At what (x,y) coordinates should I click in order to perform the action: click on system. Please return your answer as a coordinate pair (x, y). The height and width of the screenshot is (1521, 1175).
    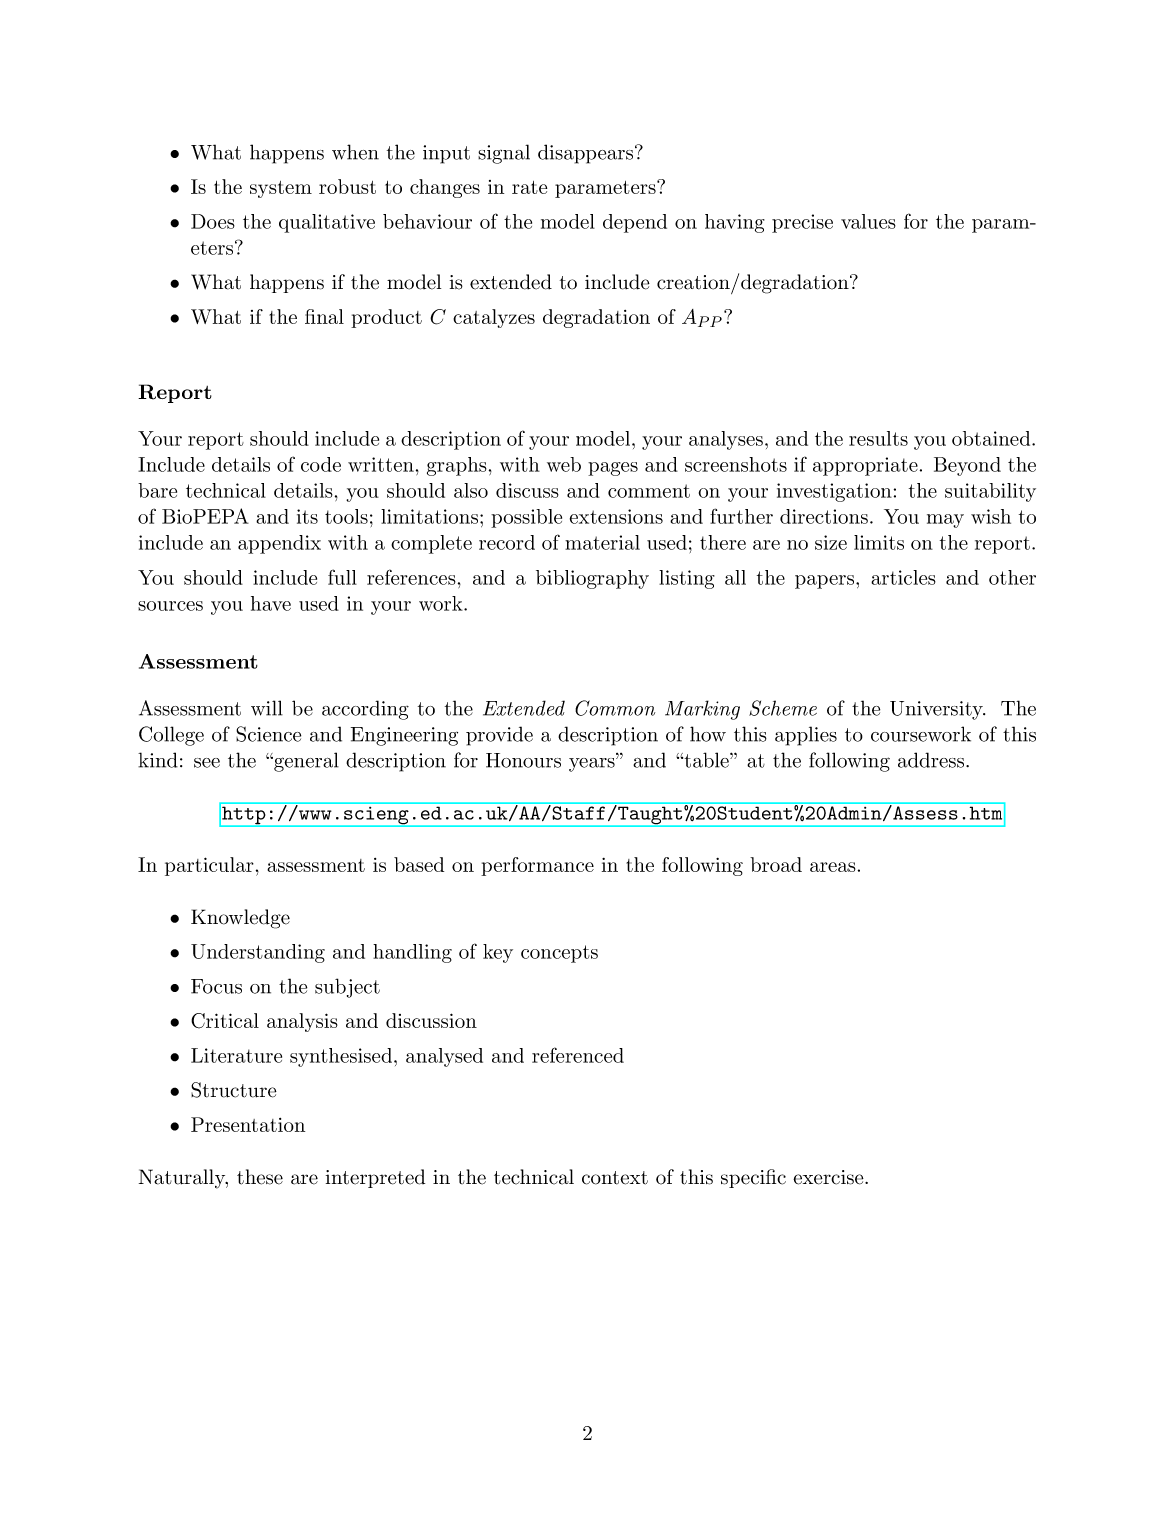
    Looking at the image, I should click on (281, 189).
